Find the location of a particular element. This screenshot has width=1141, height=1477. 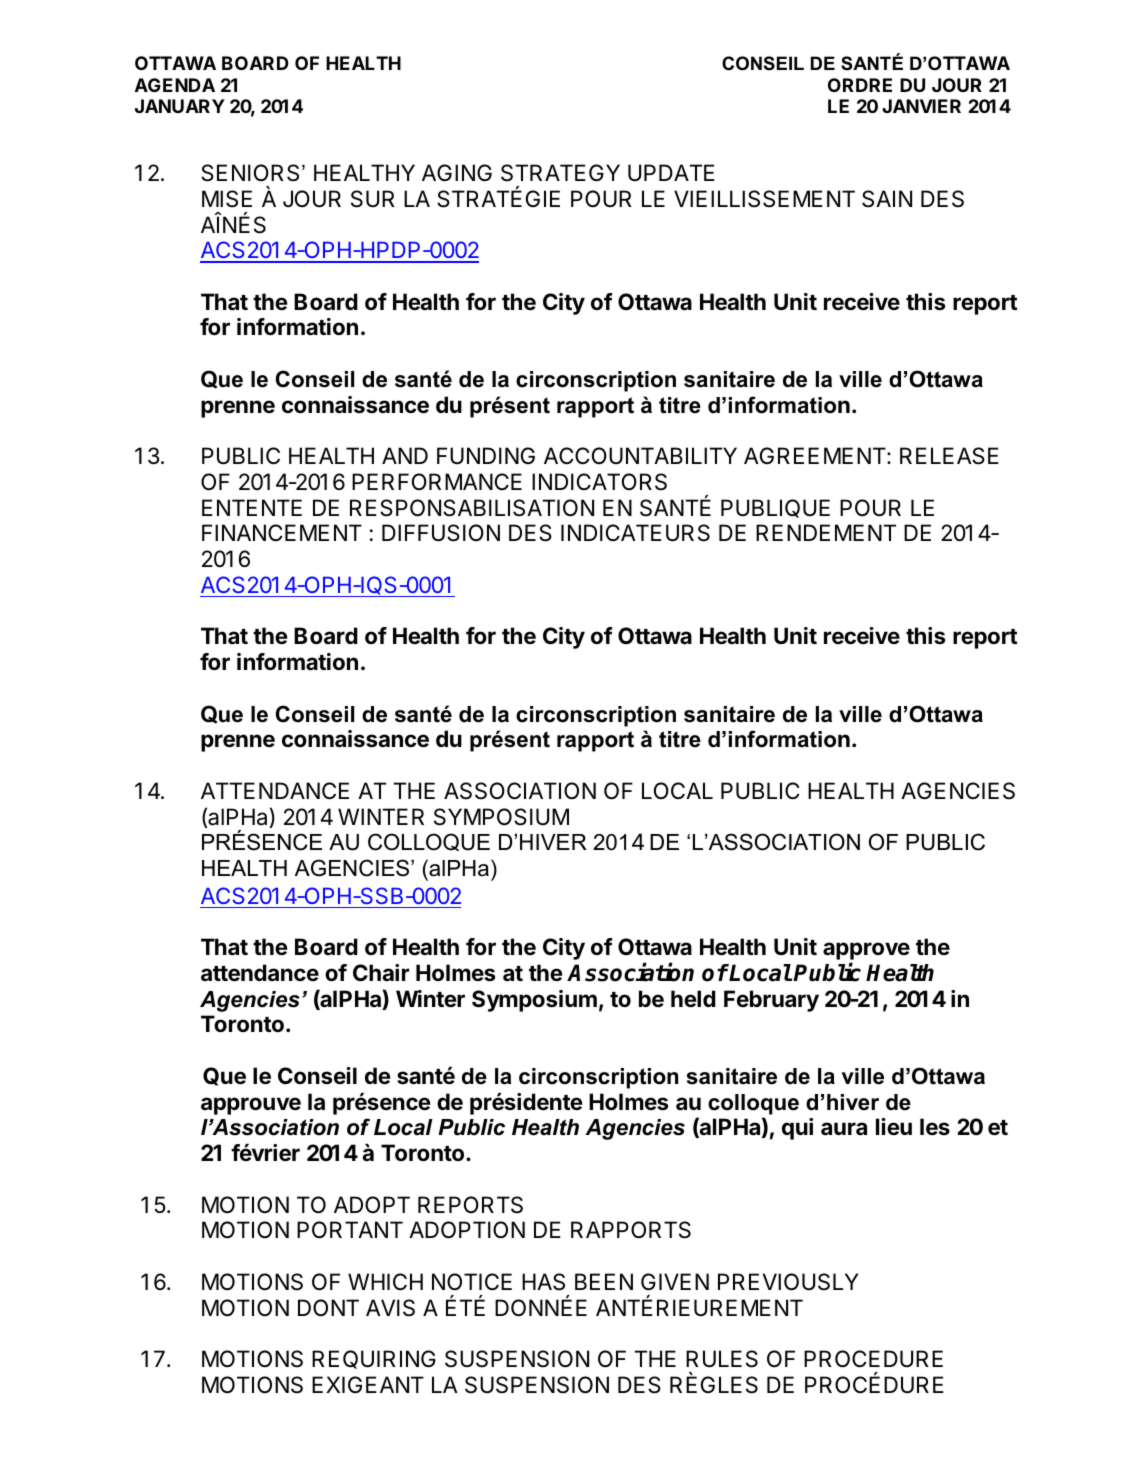

ENTENTE is located at coordinates (252, 507).
